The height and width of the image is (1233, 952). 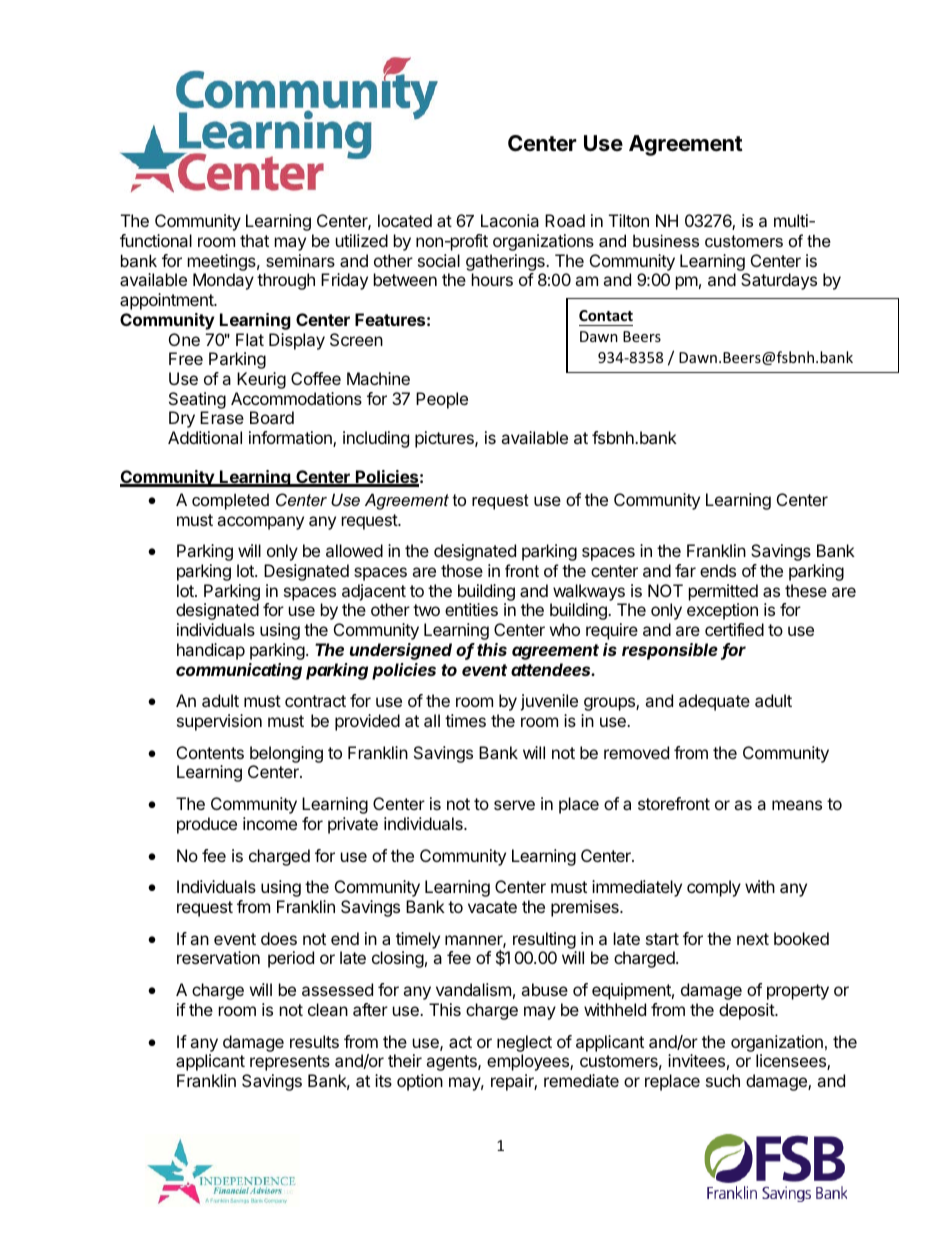 I want to click on accompany, so click(x=260, y=523).
